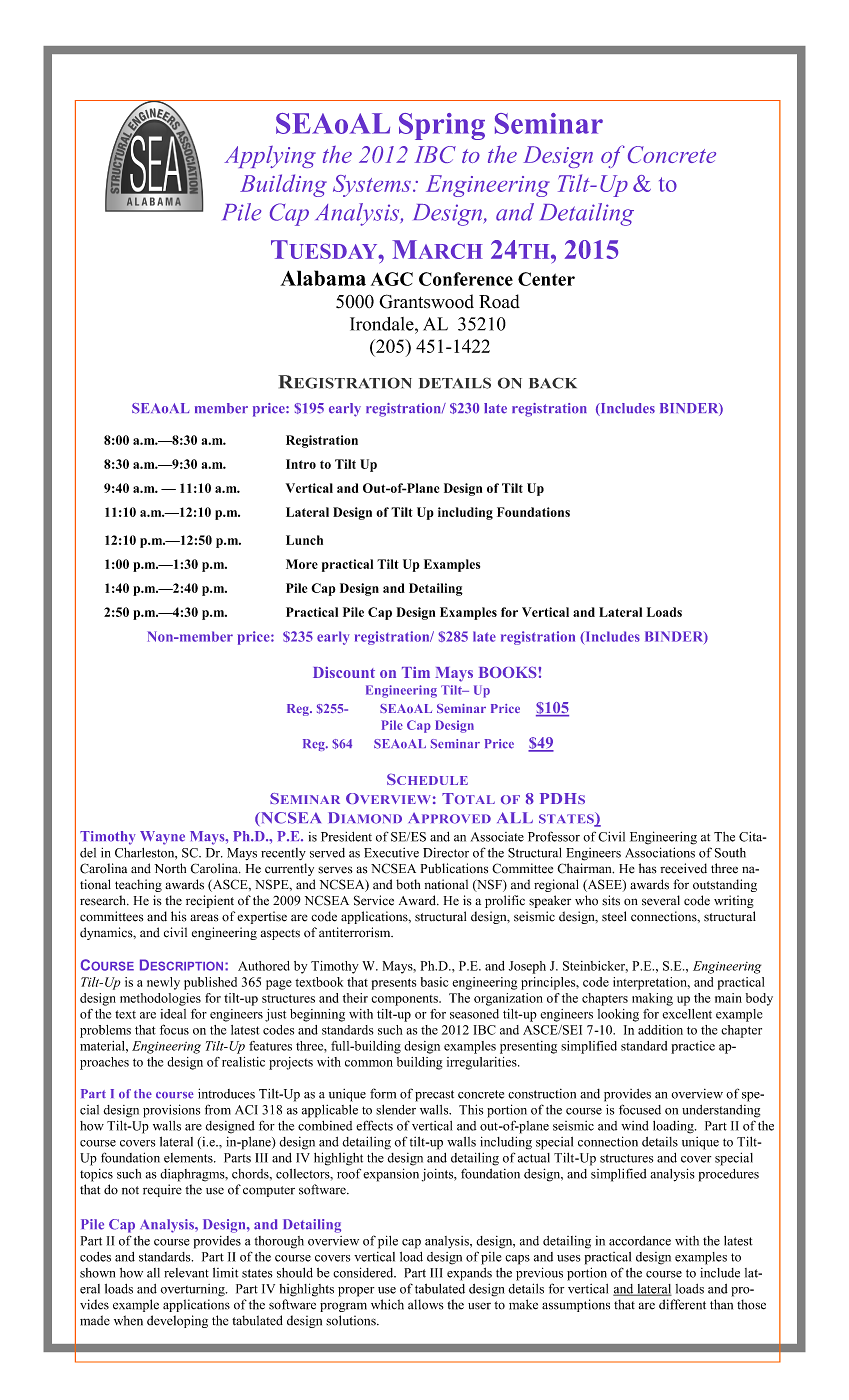 The height and width of the screenshot is (1400, 849). Describe the element at coordinates (546, 279) in the screenshot. I see `Center` at that location.
